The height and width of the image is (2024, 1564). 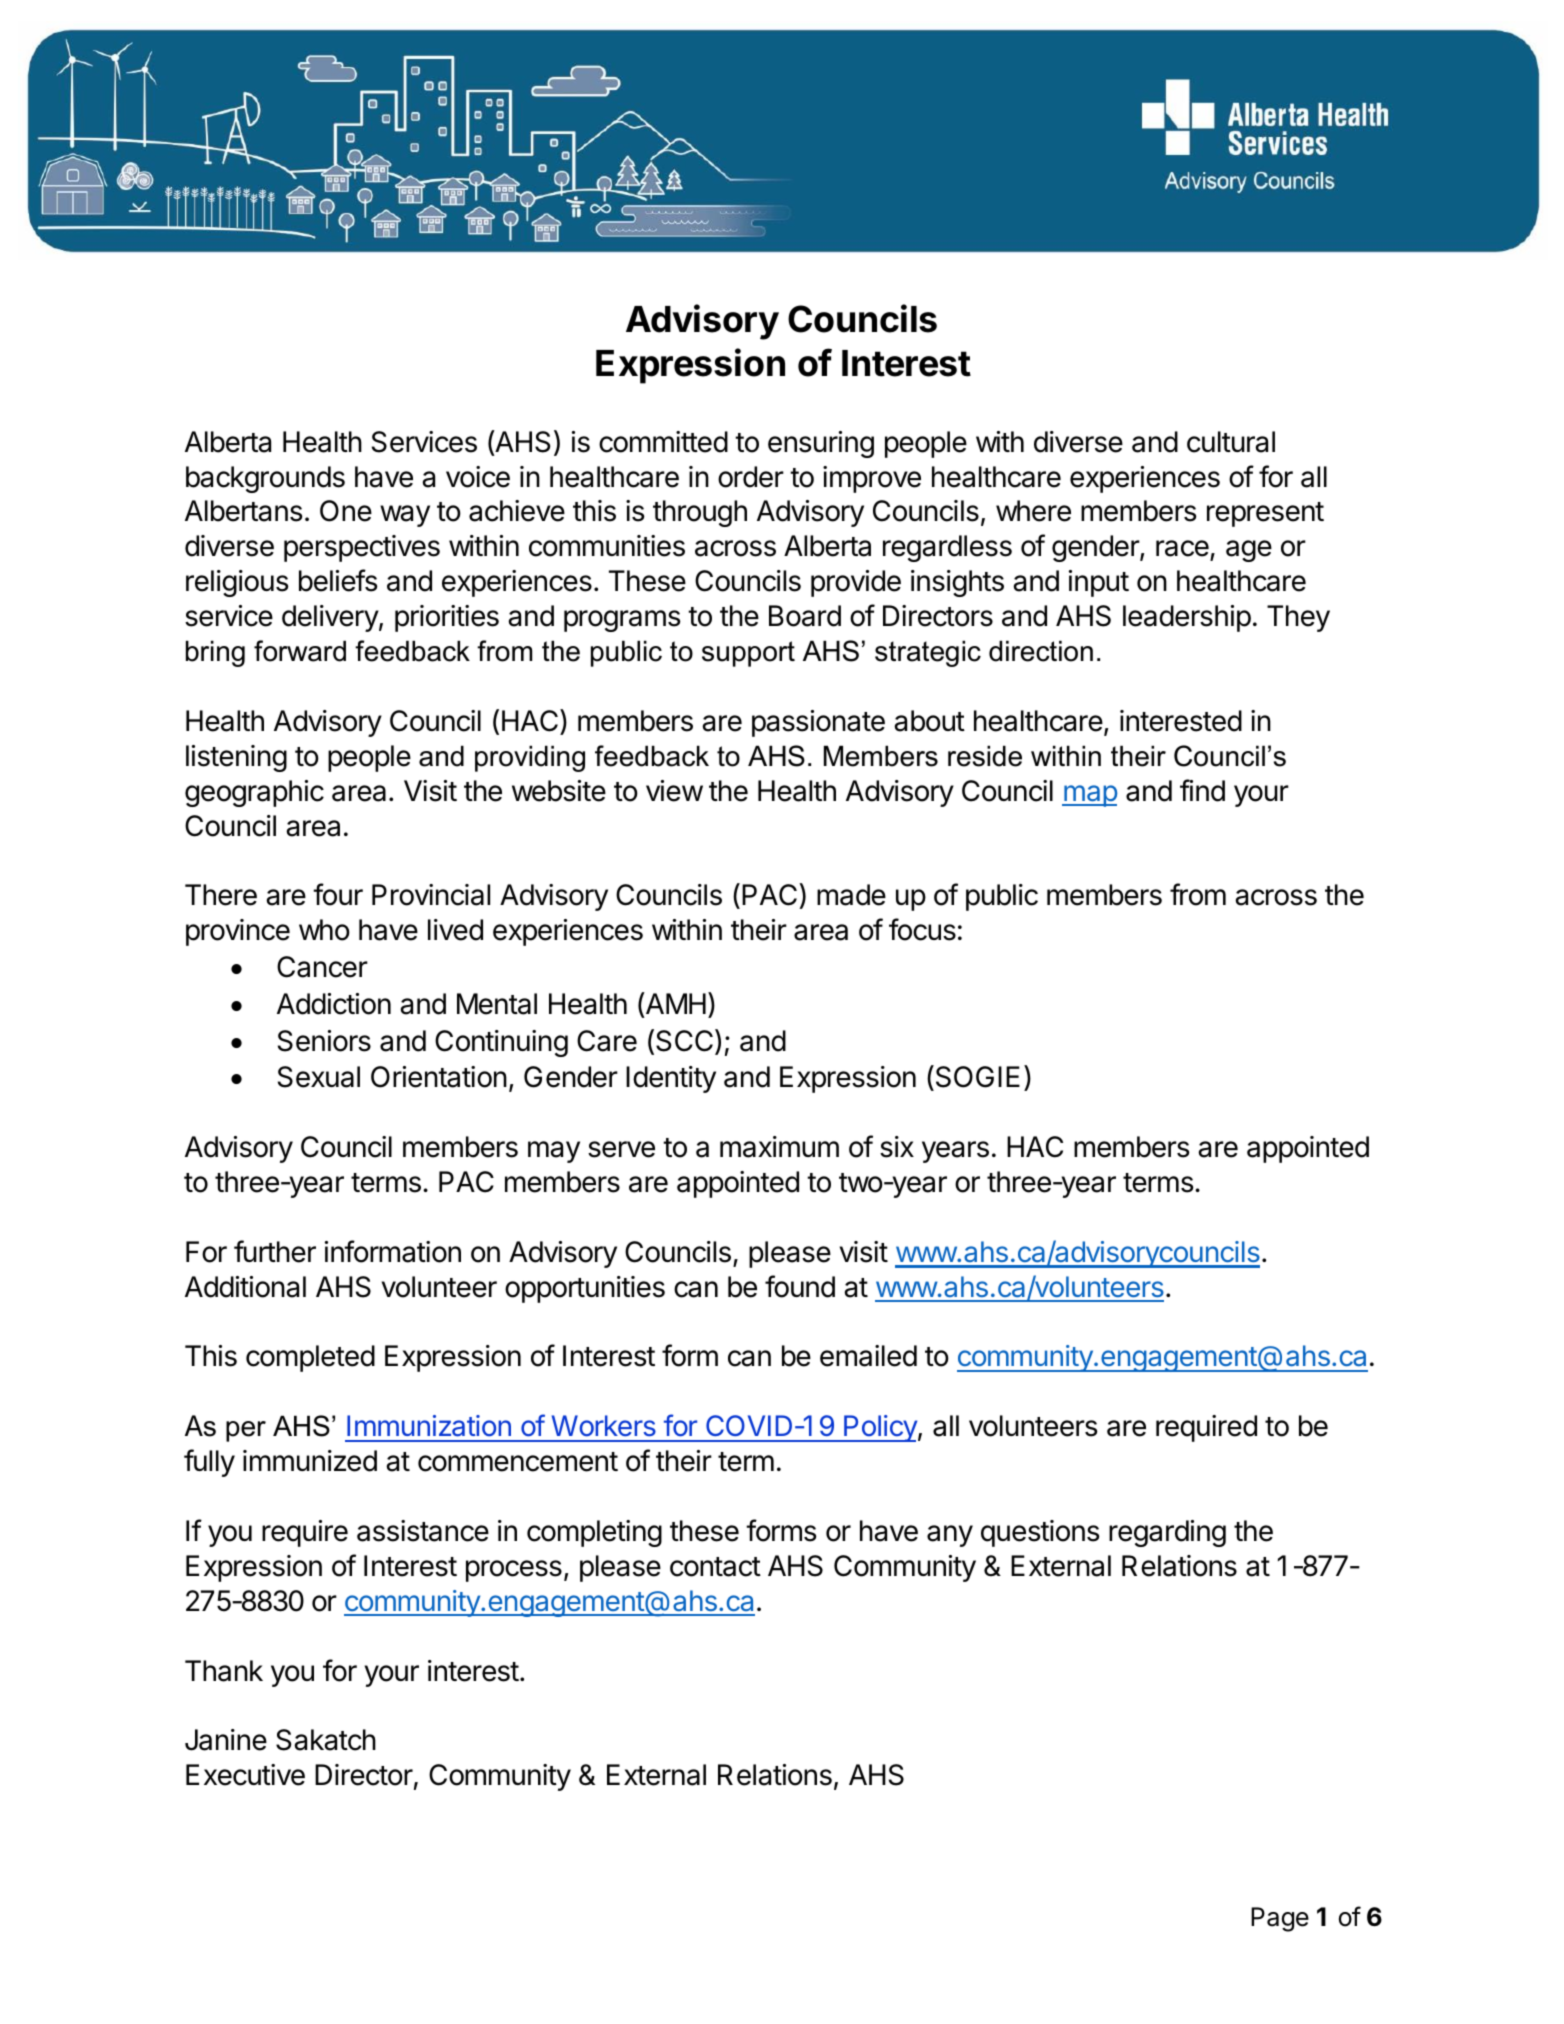 What do you see at coordinates (897, 1147) in the image?
I see `six` at bounding box center [897, 1147].
